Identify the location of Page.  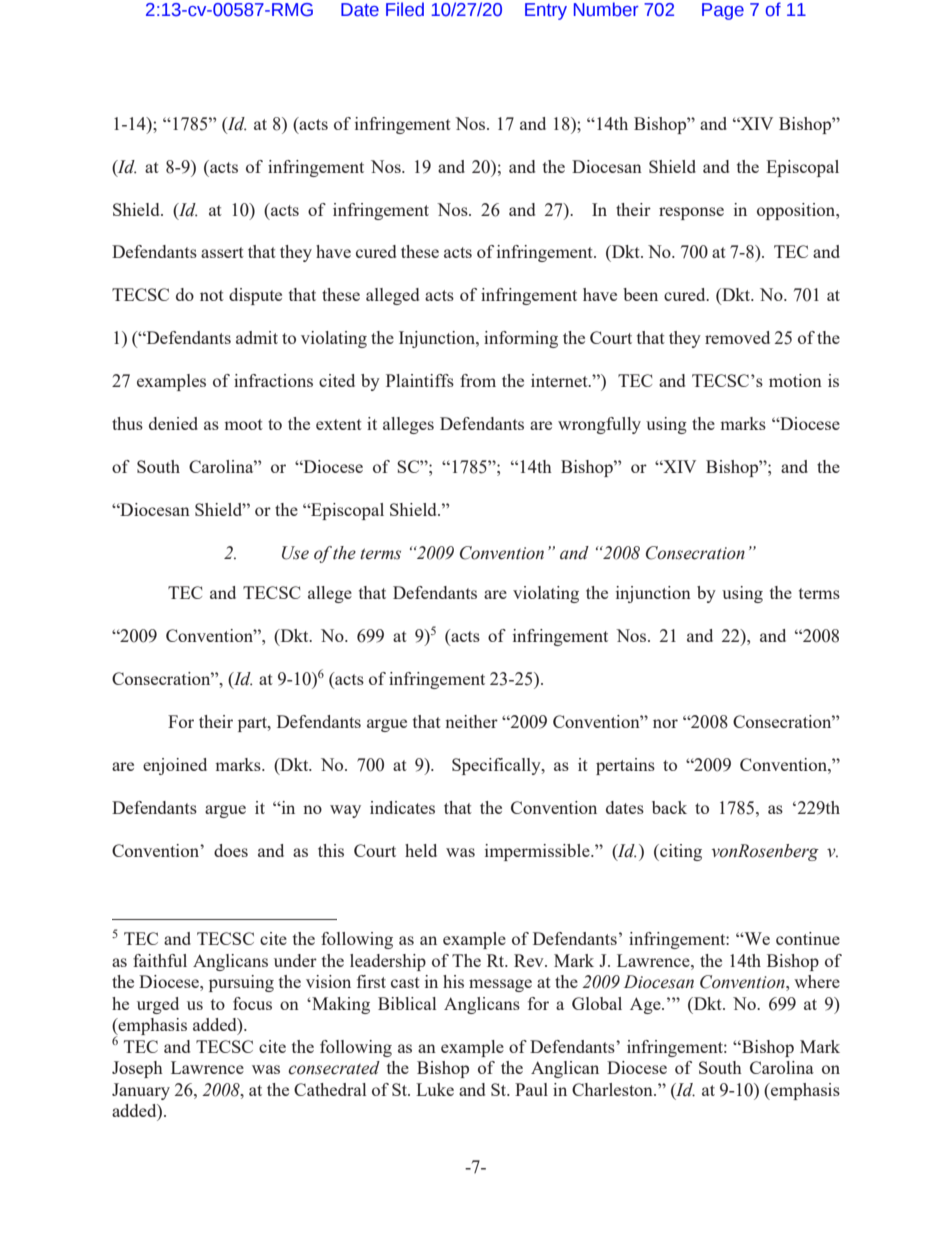
(723, 11).
